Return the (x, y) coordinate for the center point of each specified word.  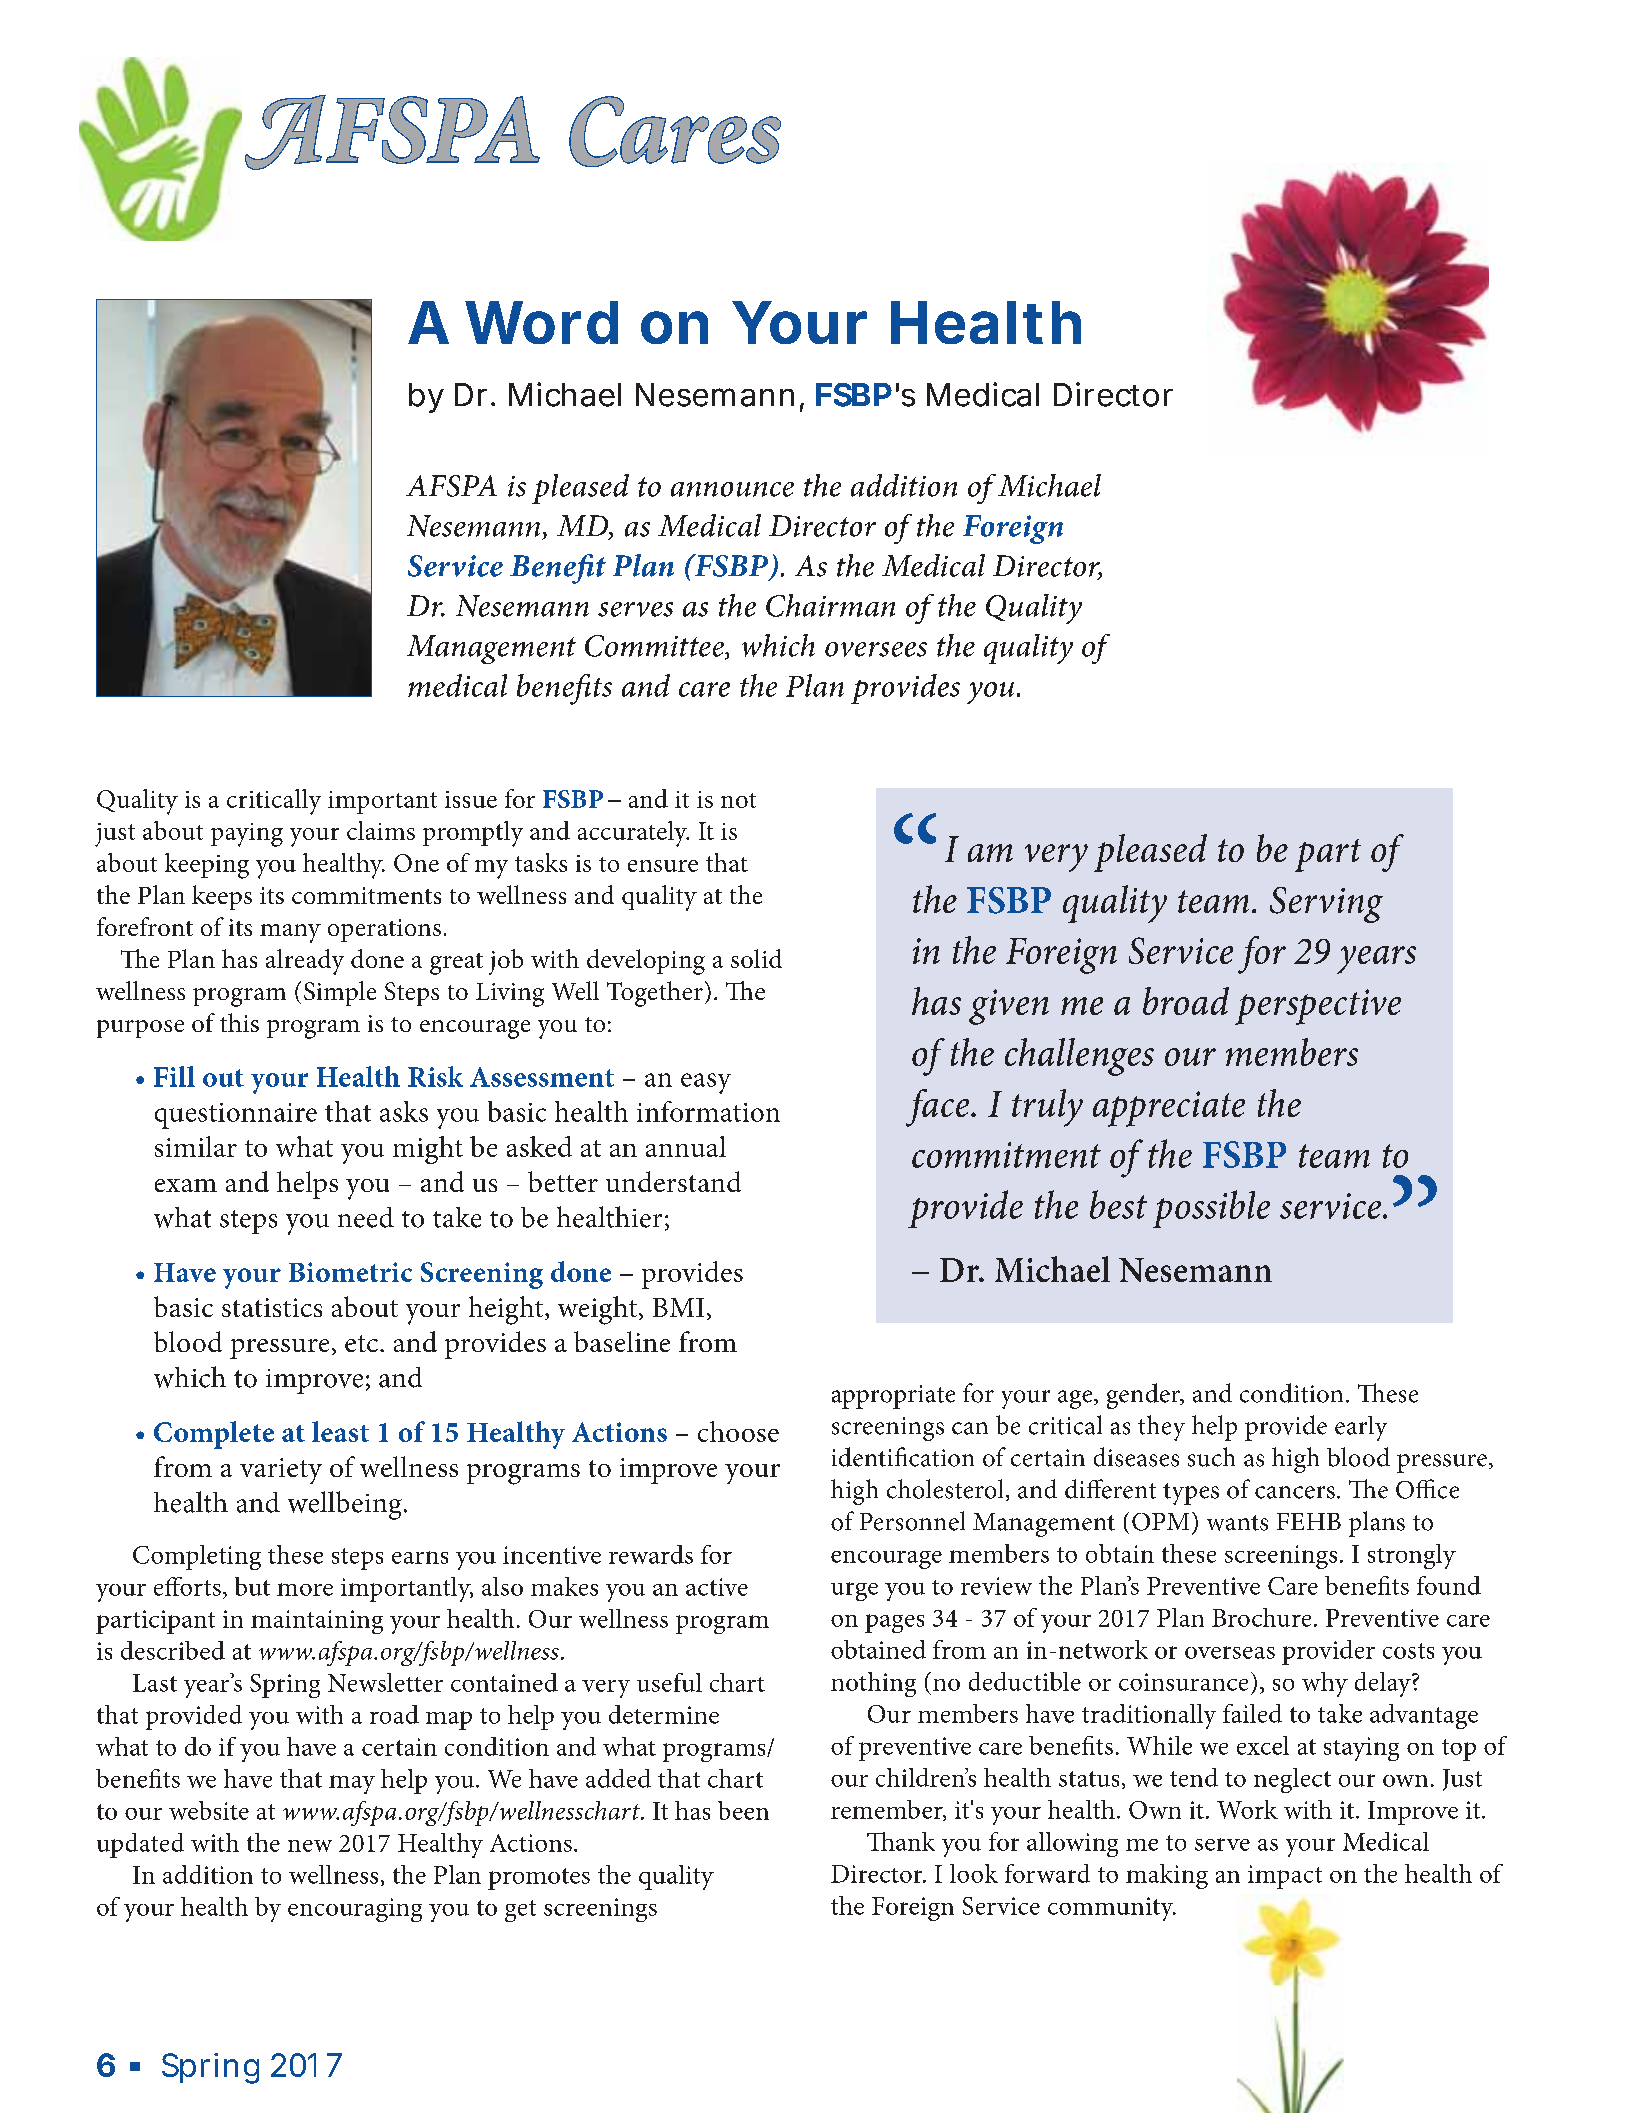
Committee (655, 647)
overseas (1230, 1652)
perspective (1318, 1007)
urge (854, 1591)
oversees (876, 649)
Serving (1326, 905)
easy (706, 1083)
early (1361, 1428)
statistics (272, 1307)
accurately (633, 834)
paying (247, 835)
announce (732, 489)
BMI (678, 1307)
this (239, 1022)
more (305, 1589)
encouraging (355, 1910)
